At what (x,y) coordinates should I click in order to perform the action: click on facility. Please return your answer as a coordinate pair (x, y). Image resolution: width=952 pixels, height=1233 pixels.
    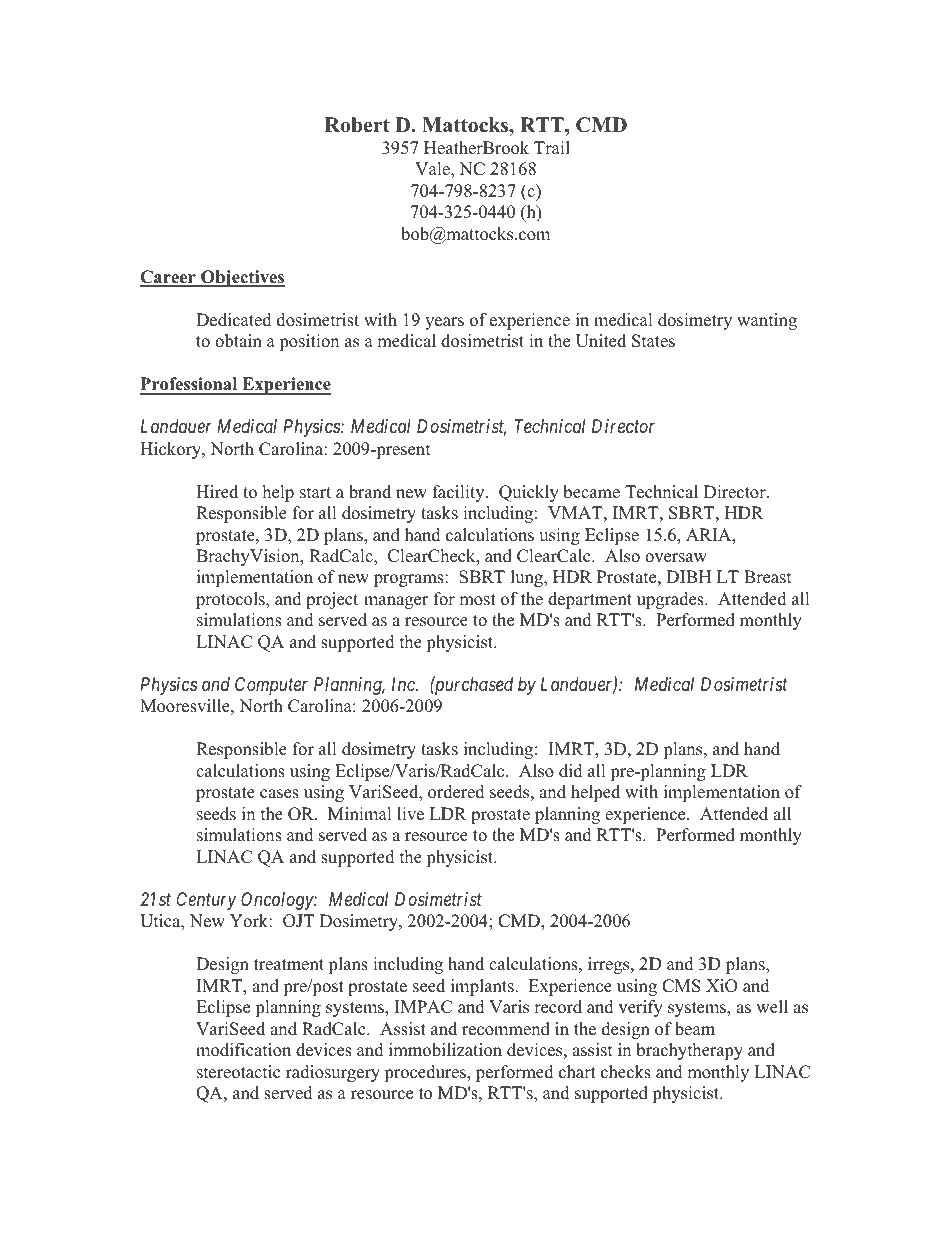
    Looking at the image, I should click on (460, 493).
